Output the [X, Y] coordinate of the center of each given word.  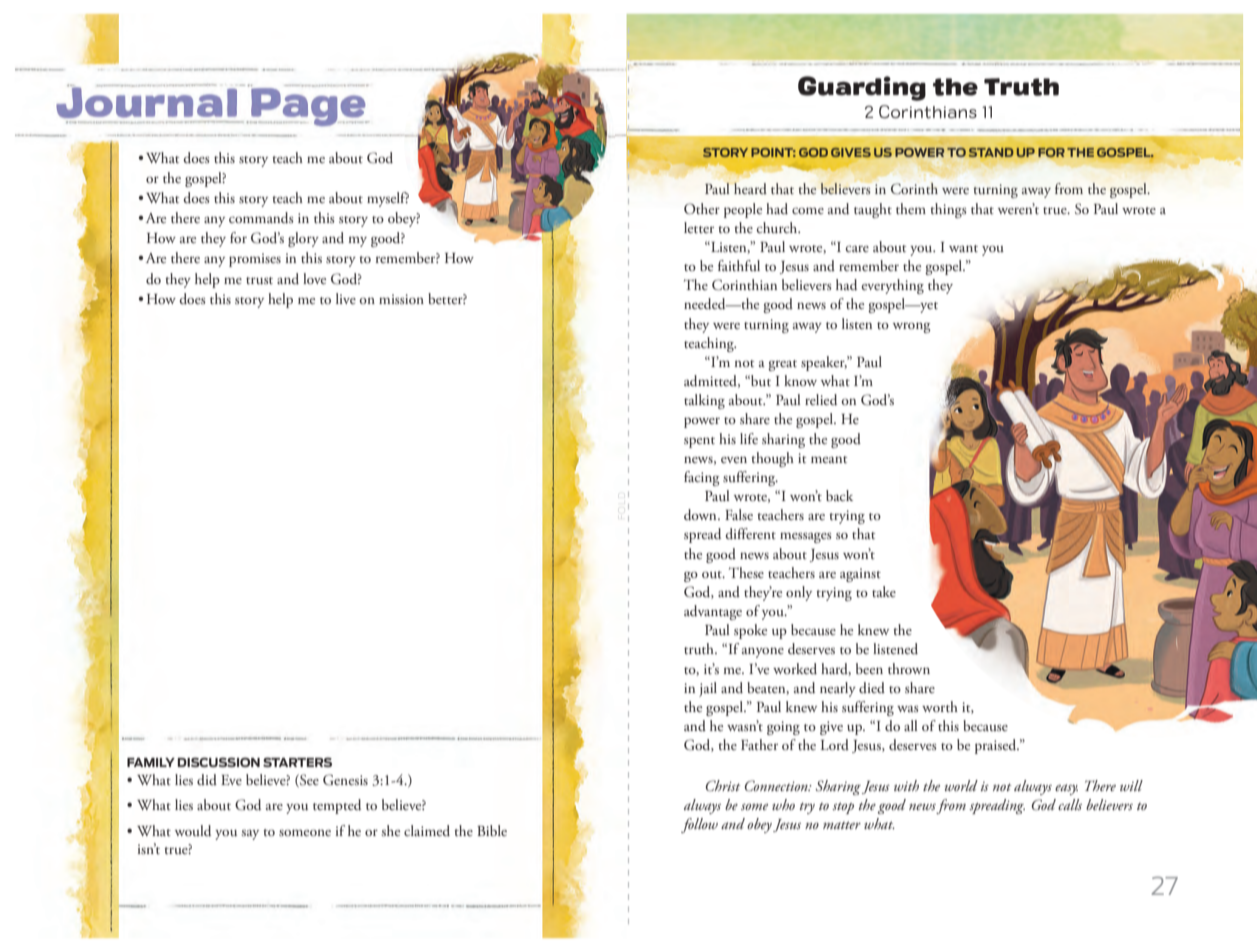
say [250, 834]
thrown [909, 668]
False [739, 514]
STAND [991, 152]
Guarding [862, 88]
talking [704, 401]
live [346, 298]
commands [261, 218]
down [701, 515]
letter [699, 227]
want [963, 248]
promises [255, 260]
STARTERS [297, 762]
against [860, 575]
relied [821, 400]
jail [708, 689]
